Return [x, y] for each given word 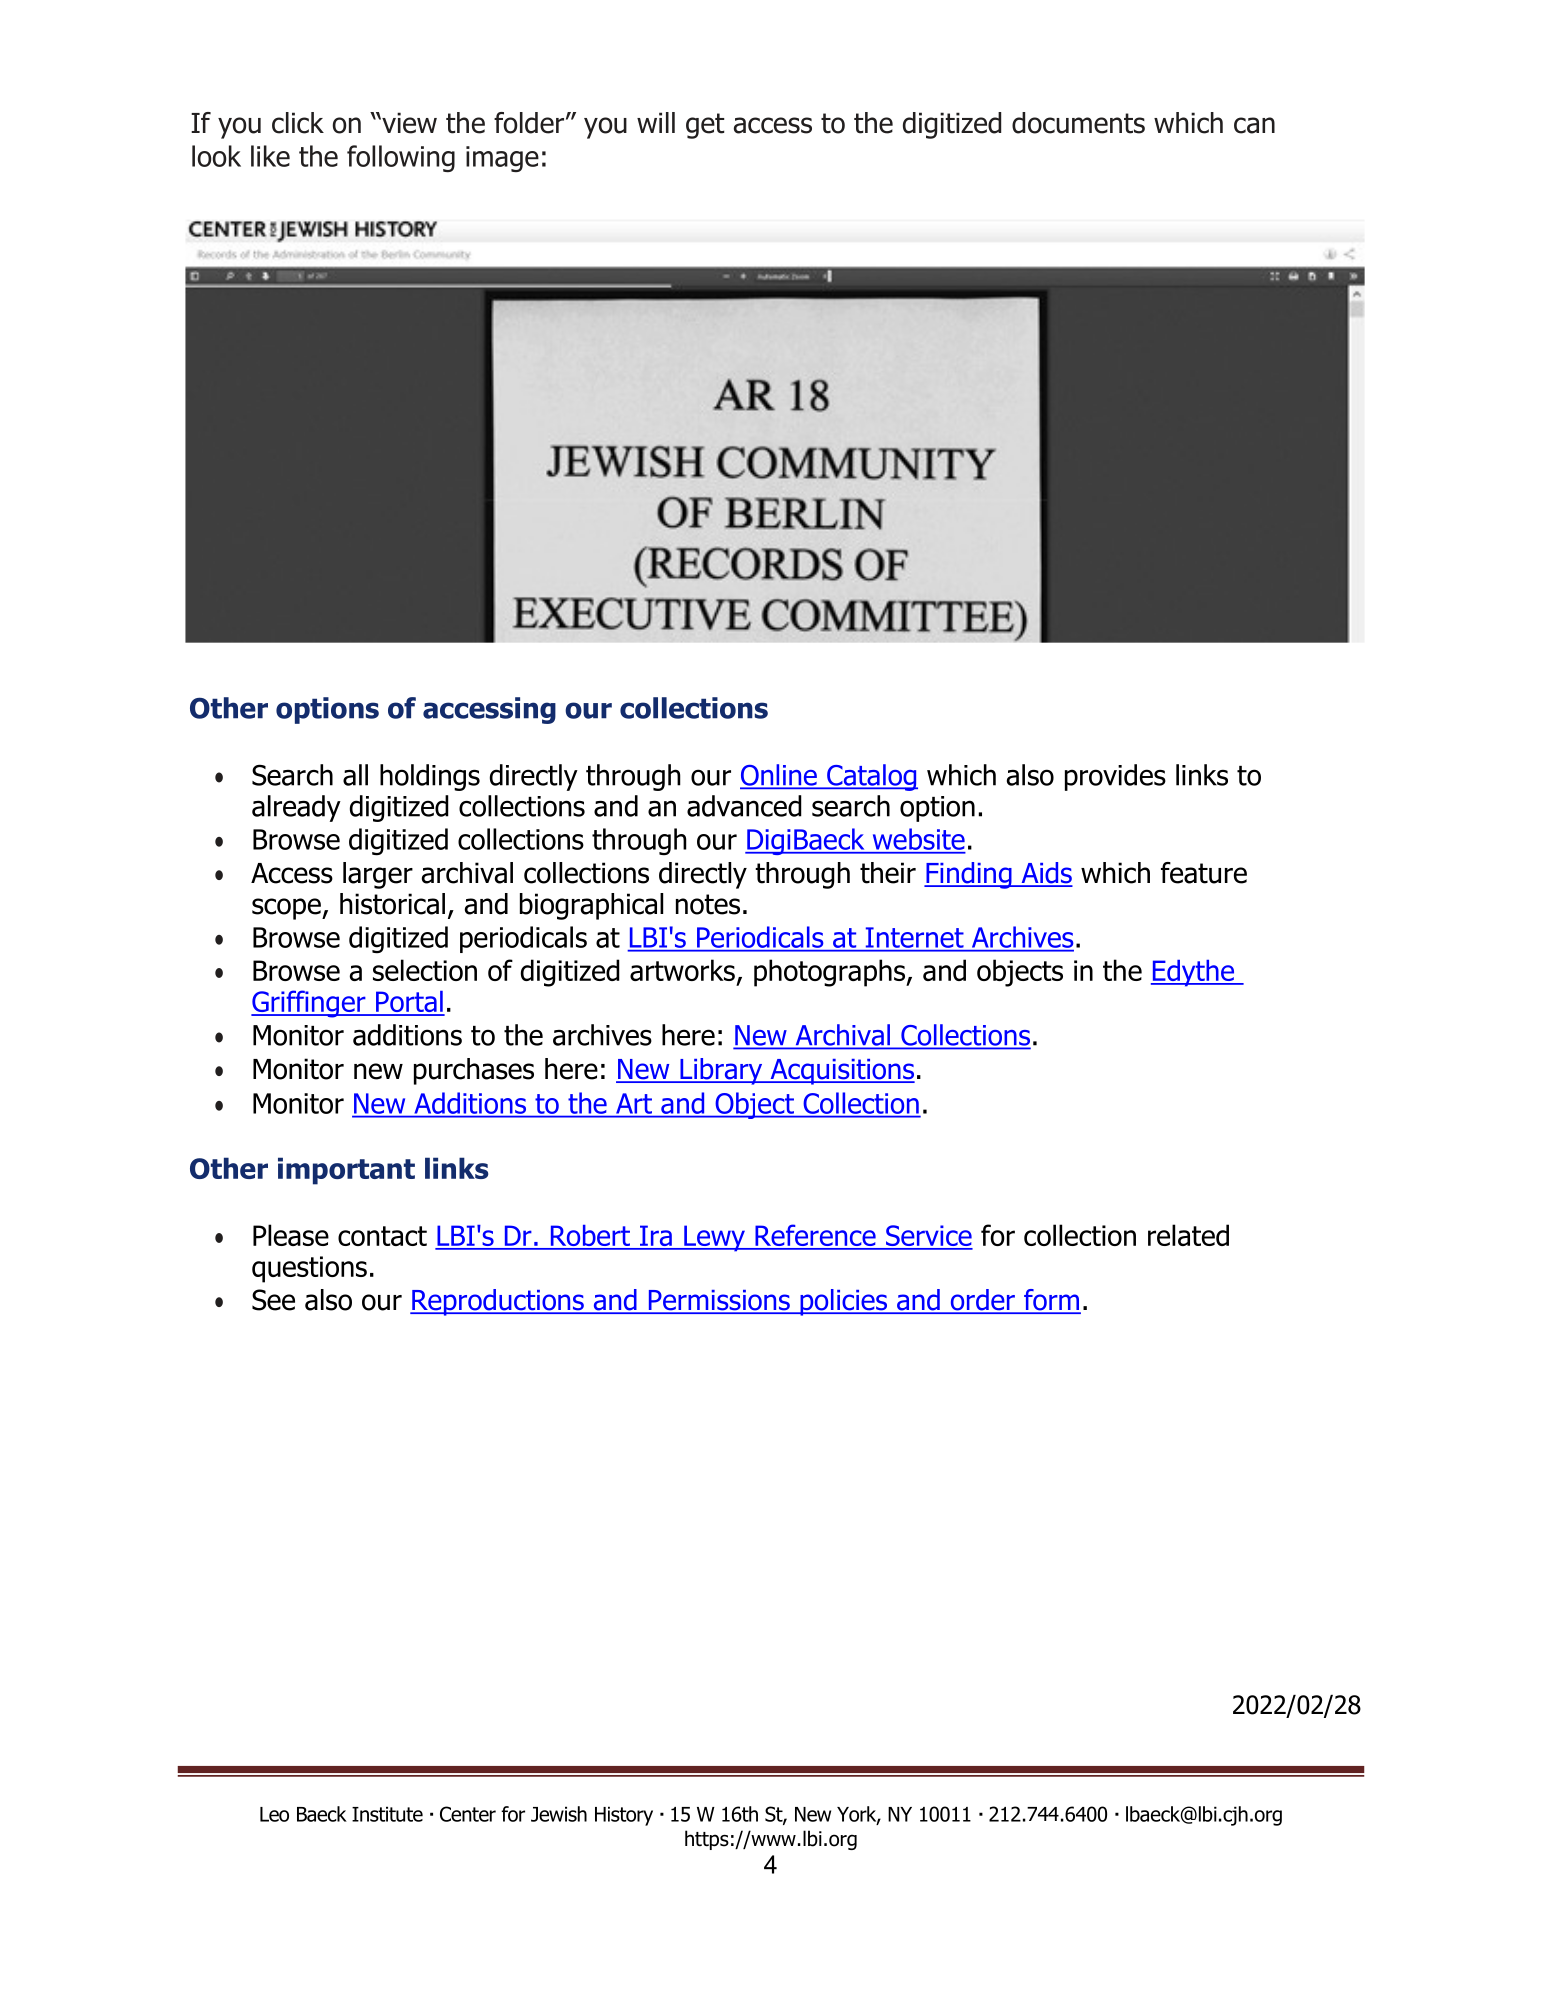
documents [1078, 123]
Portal [409, 1003]
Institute [387, 1814]
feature [1204, 873]
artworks [682, 970]
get [705, 126]
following [401, 158]
